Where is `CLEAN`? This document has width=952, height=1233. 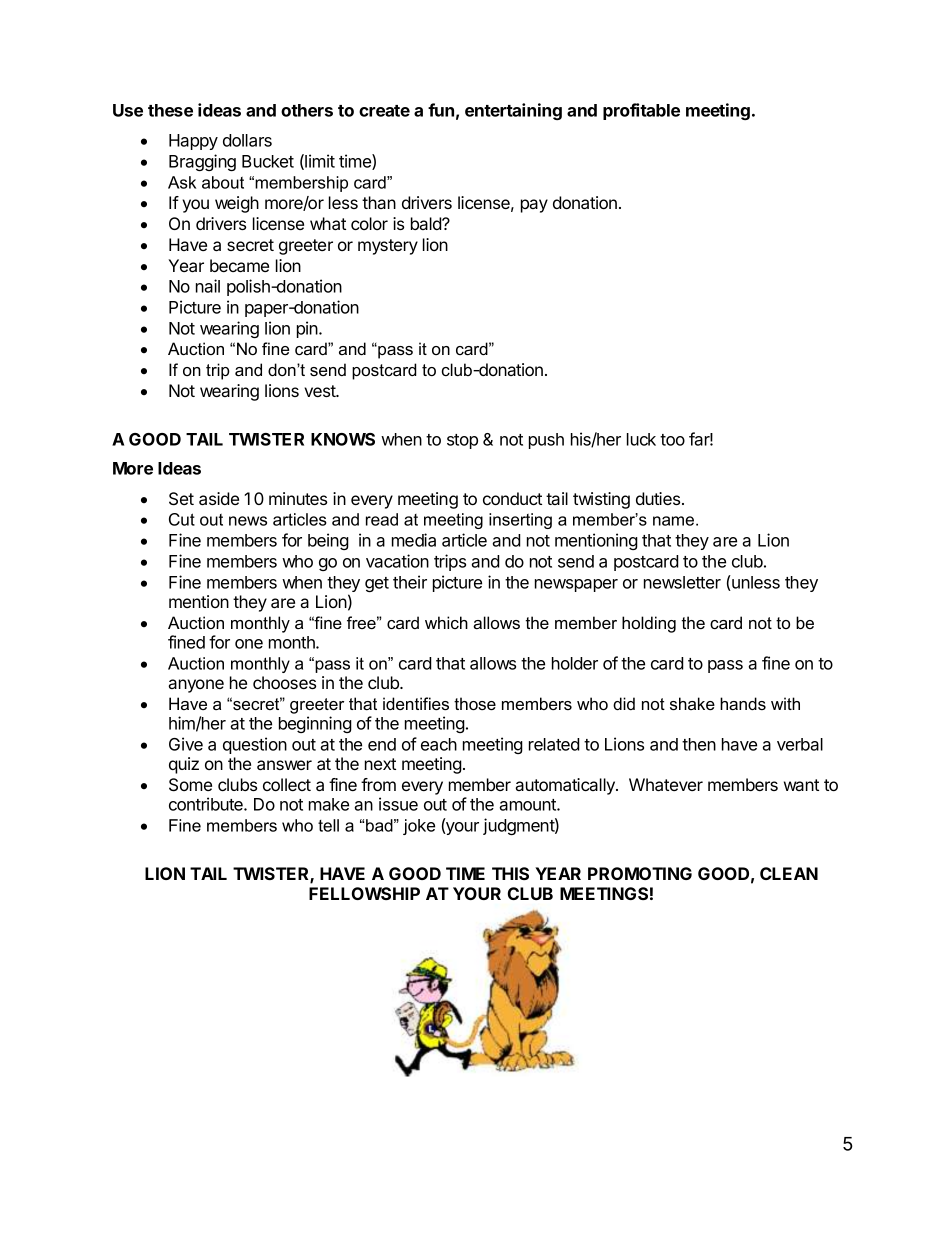 CLEAN is located at coordinates (789, 873).
